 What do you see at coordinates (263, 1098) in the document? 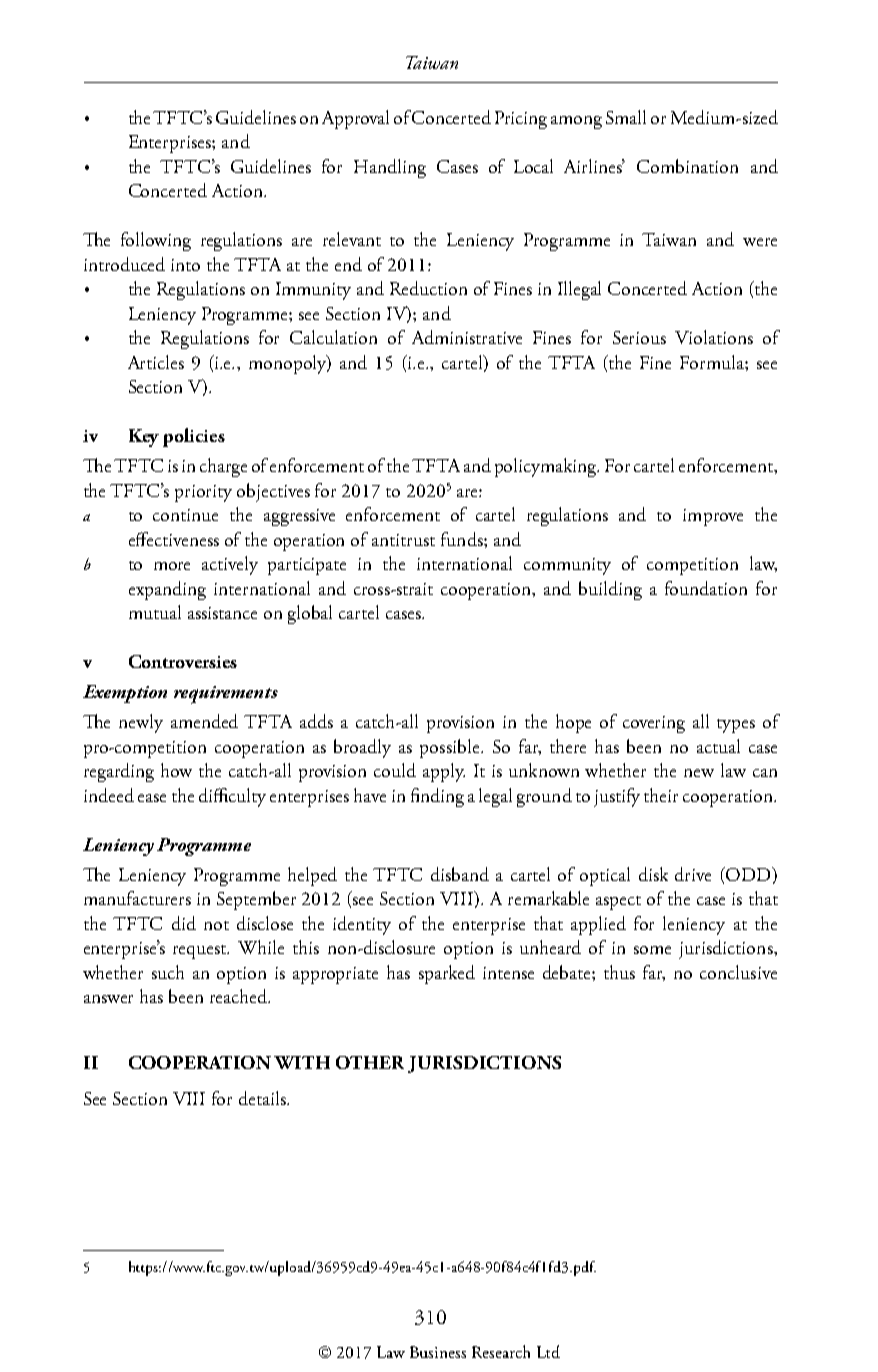
I see `details` at bounding box center [263, 1098].
